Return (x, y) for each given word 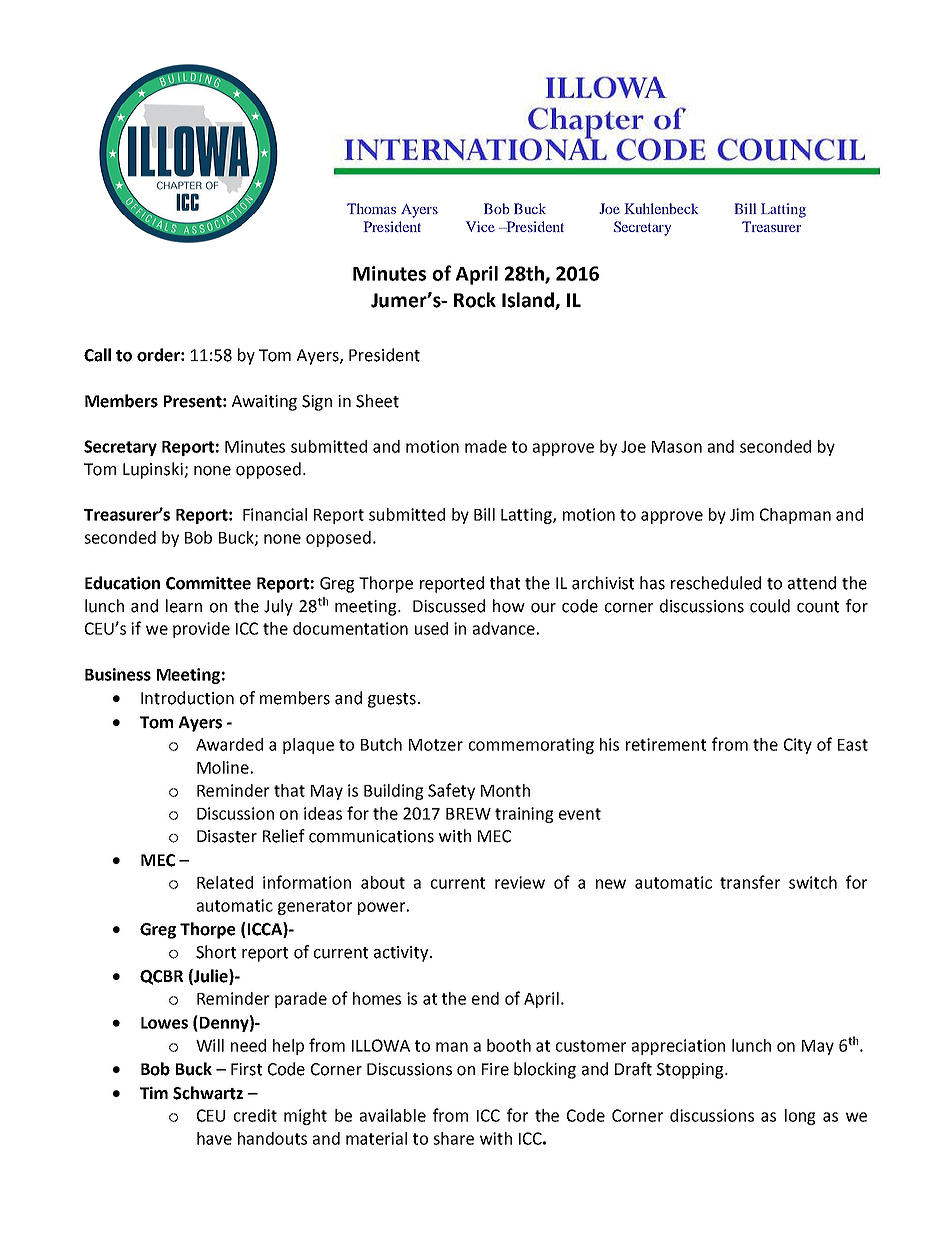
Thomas (371, 208)
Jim (742, 514)
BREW (468, 814)
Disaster (227, 836)
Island (529, 301)
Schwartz (208, 1093)
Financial (275, 514)
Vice (480, 226)
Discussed (449, 606)
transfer (750, 882)
